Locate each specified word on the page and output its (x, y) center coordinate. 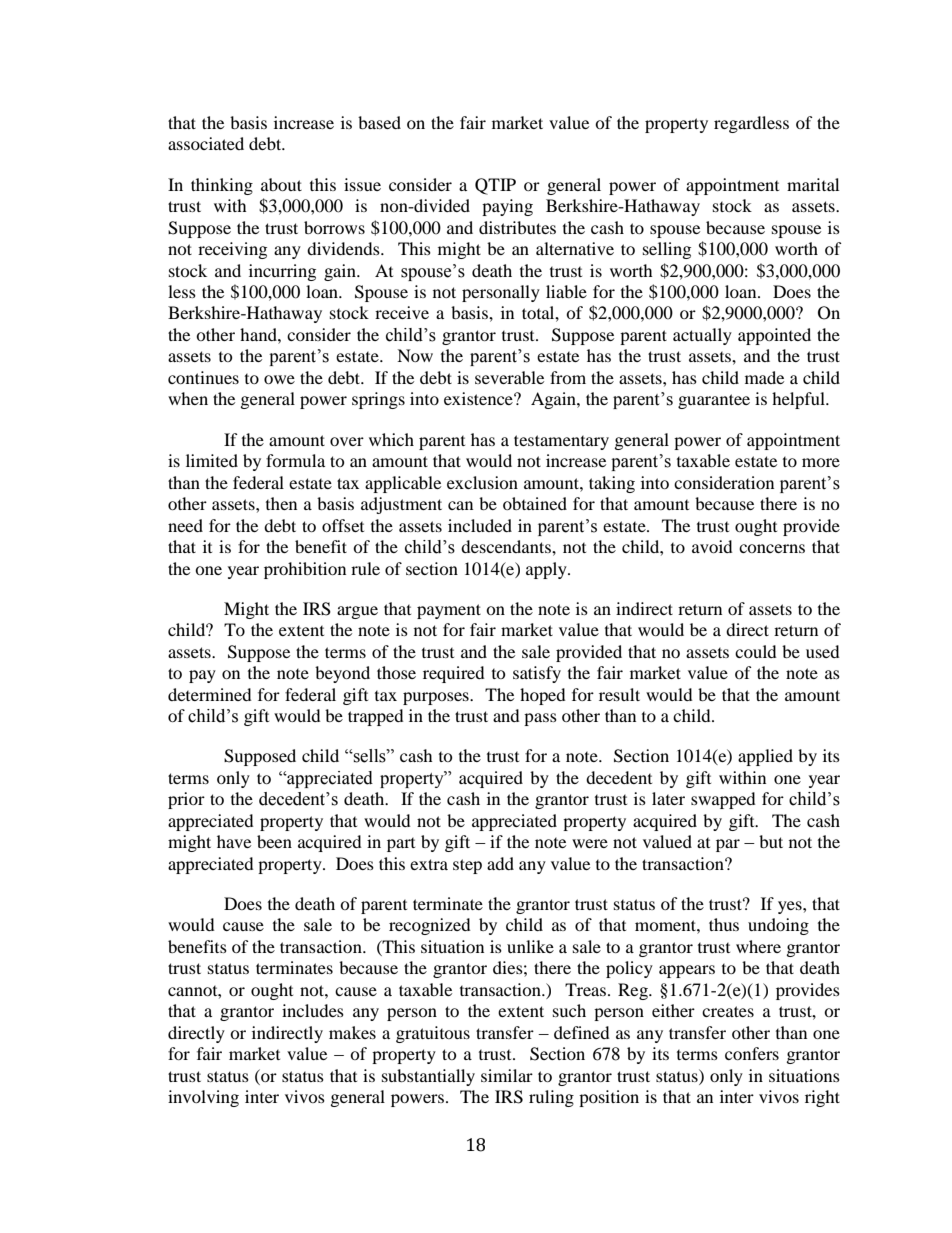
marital (813, 184)
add (500, 863)
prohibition (305, 570)
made (764, 377)
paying (507, 207)
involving (203, 1098)
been (274, 841)
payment (449, 611)
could (756, 651)
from (568, 377)
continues (203, 377)
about (281, 184)
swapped (723, 800)
